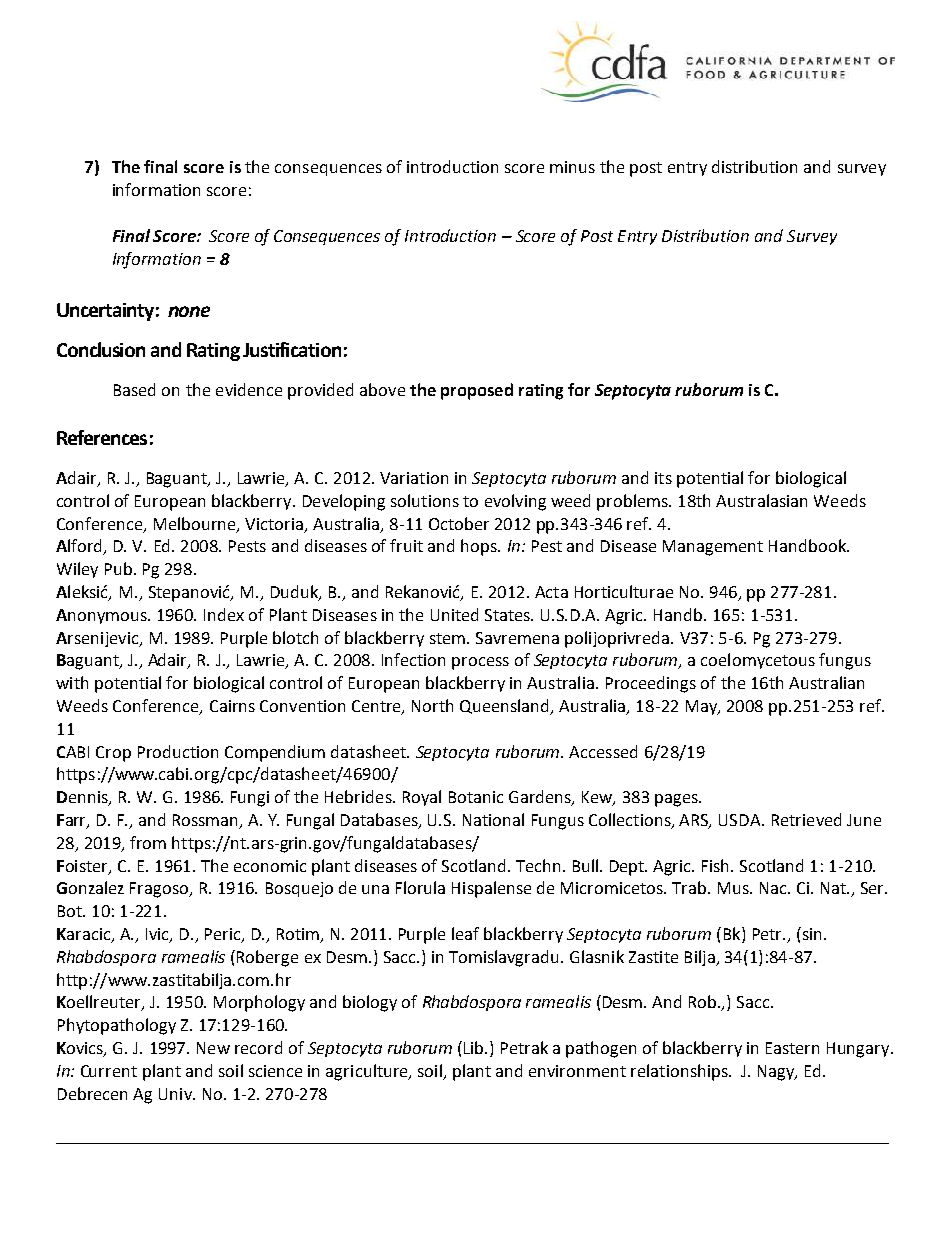 The width and height of the document is (952, 1233). Describe the element at coordinates (806, 819) in the document. I see `Retrieved` at that location.
